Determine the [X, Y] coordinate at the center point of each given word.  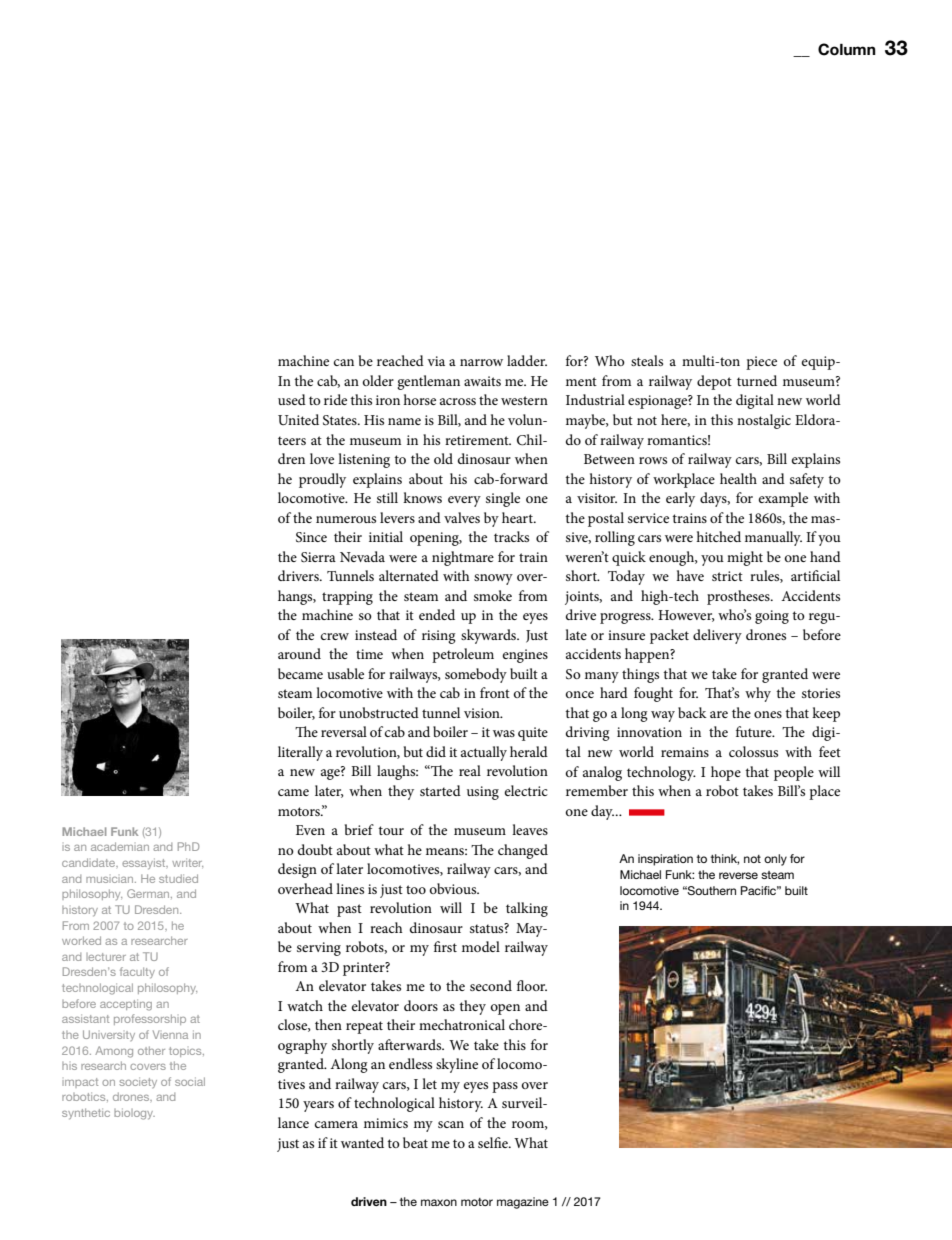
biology [134, 1114]
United [298, 419]
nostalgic [764, 421]
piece [761, 363]
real [470, 770]
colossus [753, 751]
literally [300, 753]
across [458, 401]
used [292, 399]
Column [847, 49]
